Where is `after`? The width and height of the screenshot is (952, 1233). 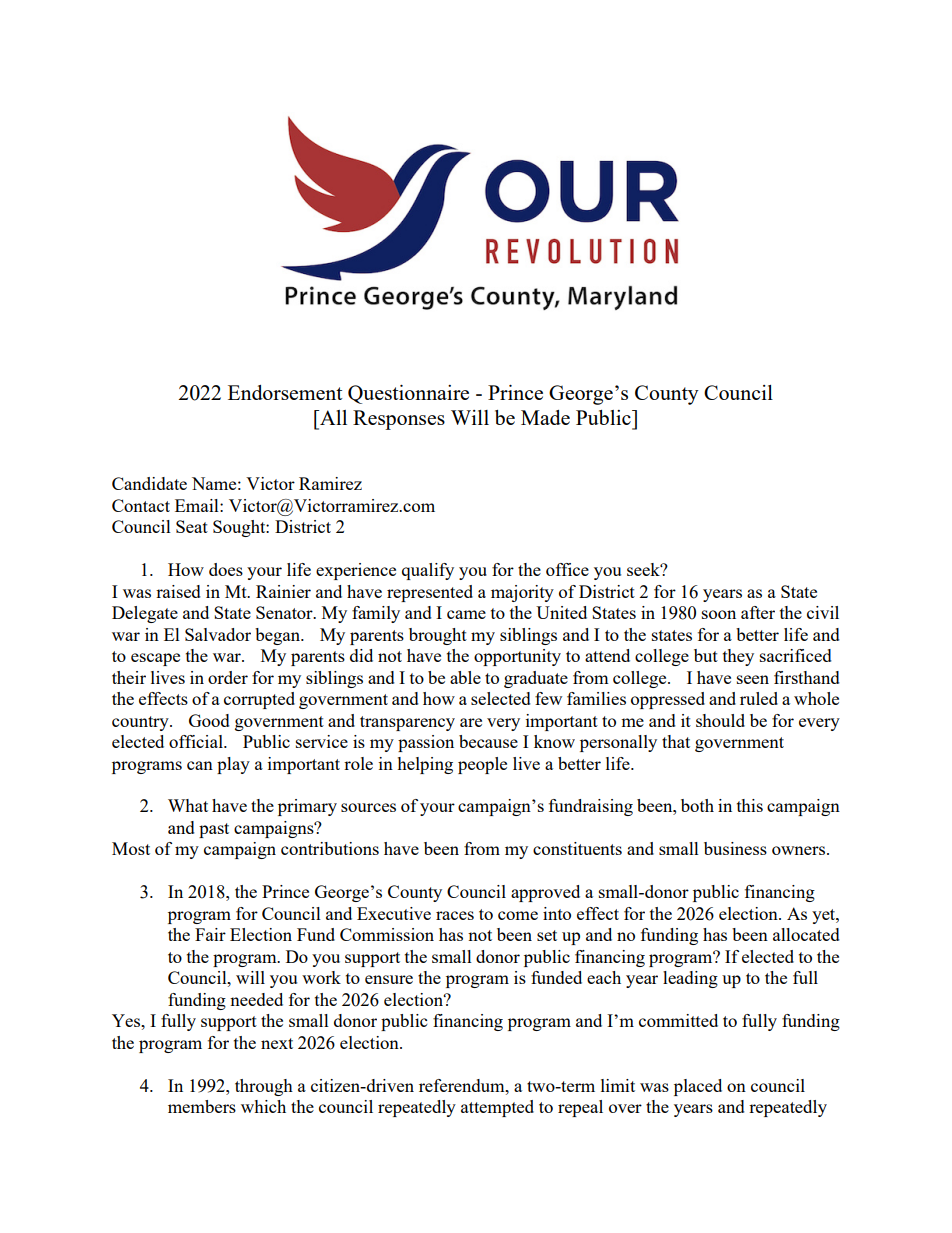
after is located at coordinates (758, 612).
